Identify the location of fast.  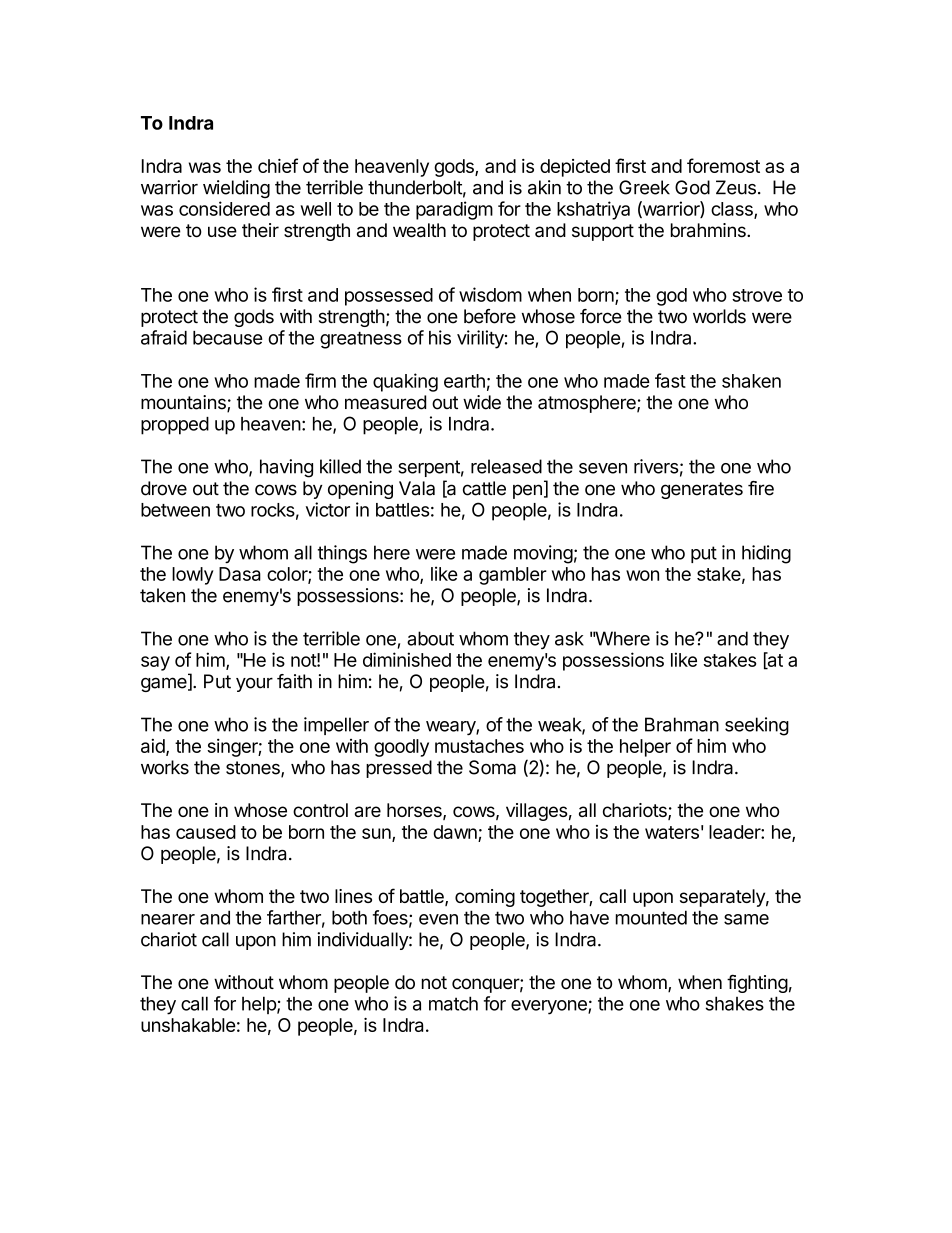
(670, 380).
